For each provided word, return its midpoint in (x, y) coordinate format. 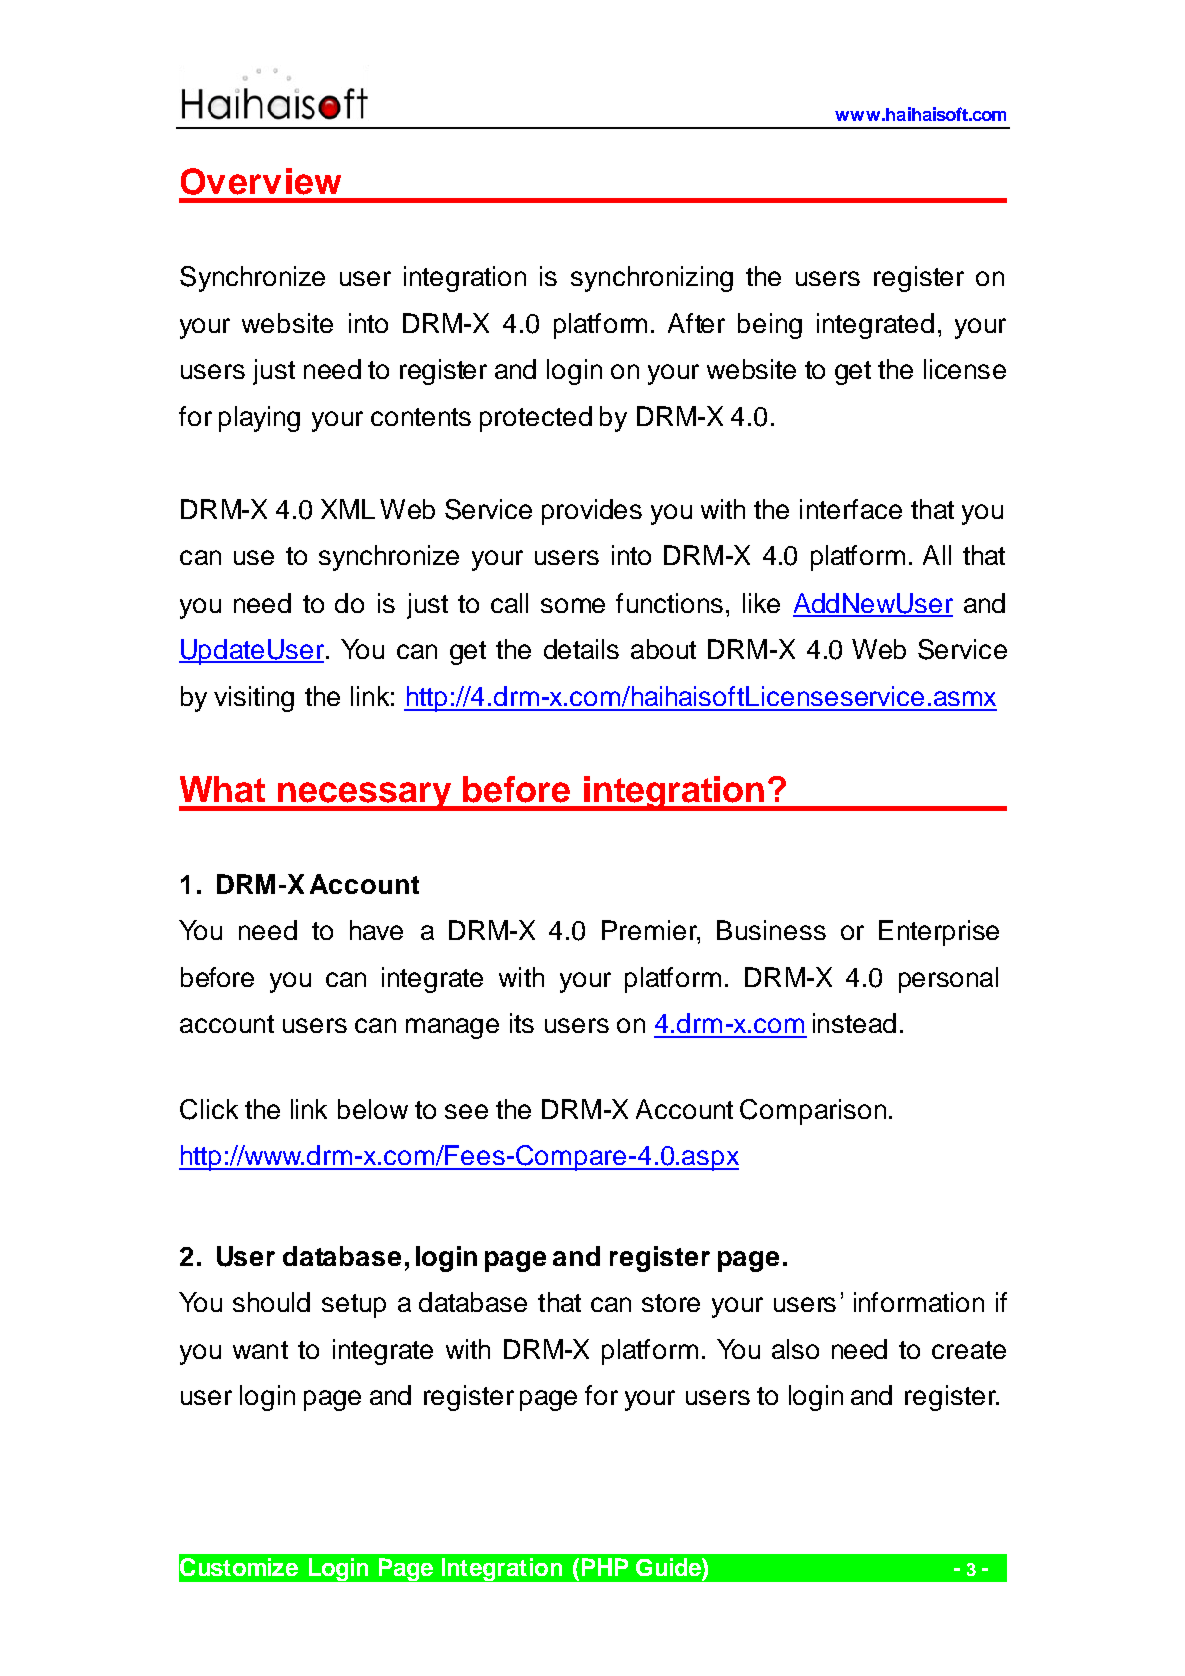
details (581, 649)
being (770, 326)
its (522, 1023)
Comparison (813, 1112)
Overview (261, 181)
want (260, 1350)
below (373, 1109)
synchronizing (652, 279)
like (761, 603)
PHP (605, 1567)
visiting (254, 699)
